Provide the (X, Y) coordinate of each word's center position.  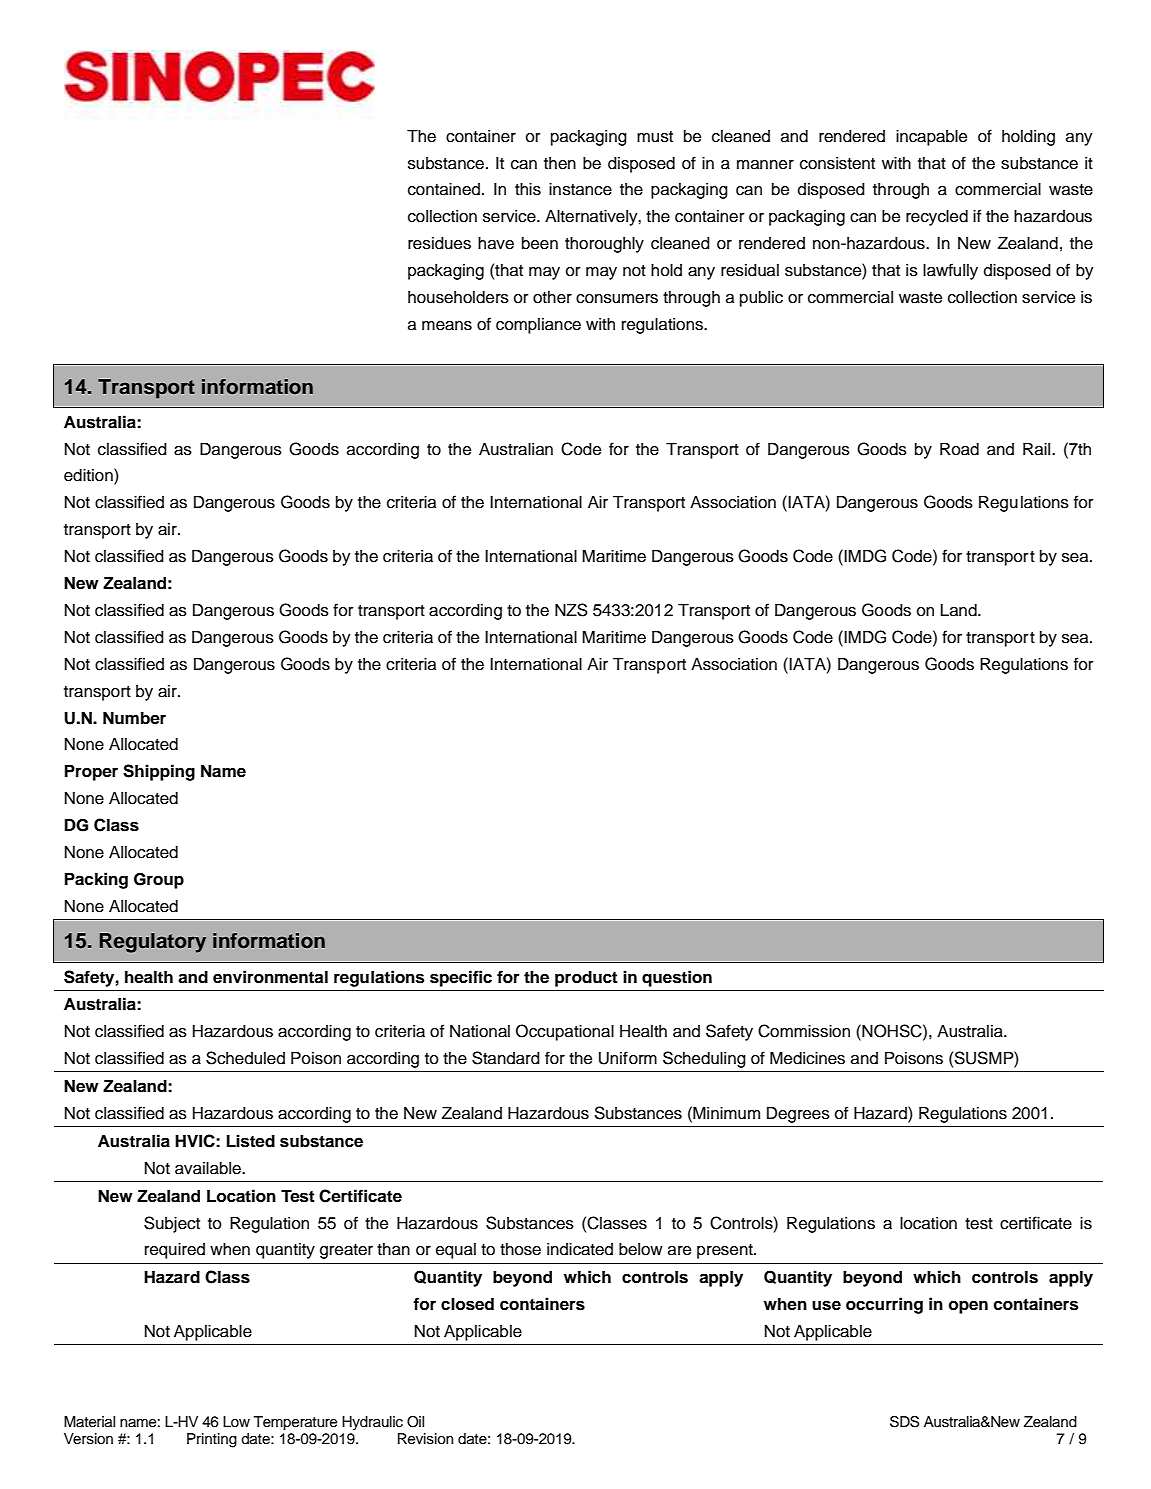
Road (959, 449)
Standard (506, 1058)
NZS (571, 610)
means (447, 326)
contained (444, 189)
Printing (212, 1440)
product (586, 979)
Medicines (807, 1058)
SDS (904, 1422)
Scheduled (245, 1058)
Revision (426, 1439)
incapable (931, 138)
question (677, 978)
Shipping (159, 772)
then (560, 163)
